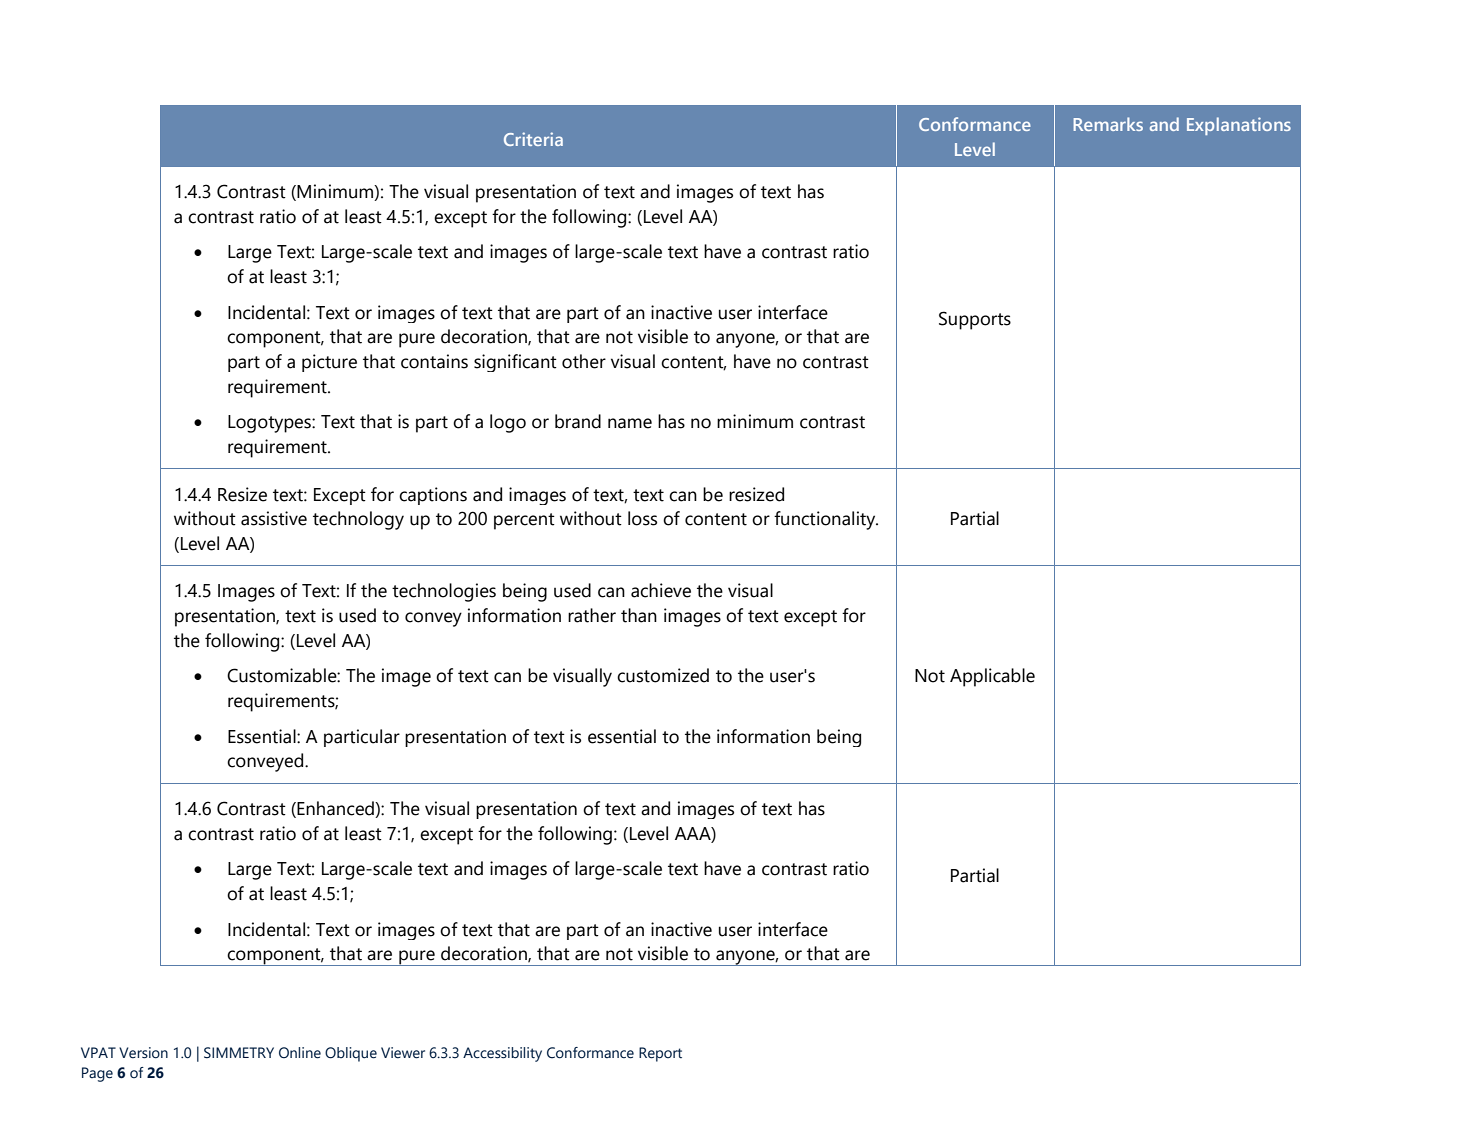 The height and width of the screenshot is (1132, 1465). What do you see at coordinates (533, 139) in the screenshot?
I see `Criteria` at bounding box center [533, 139].
